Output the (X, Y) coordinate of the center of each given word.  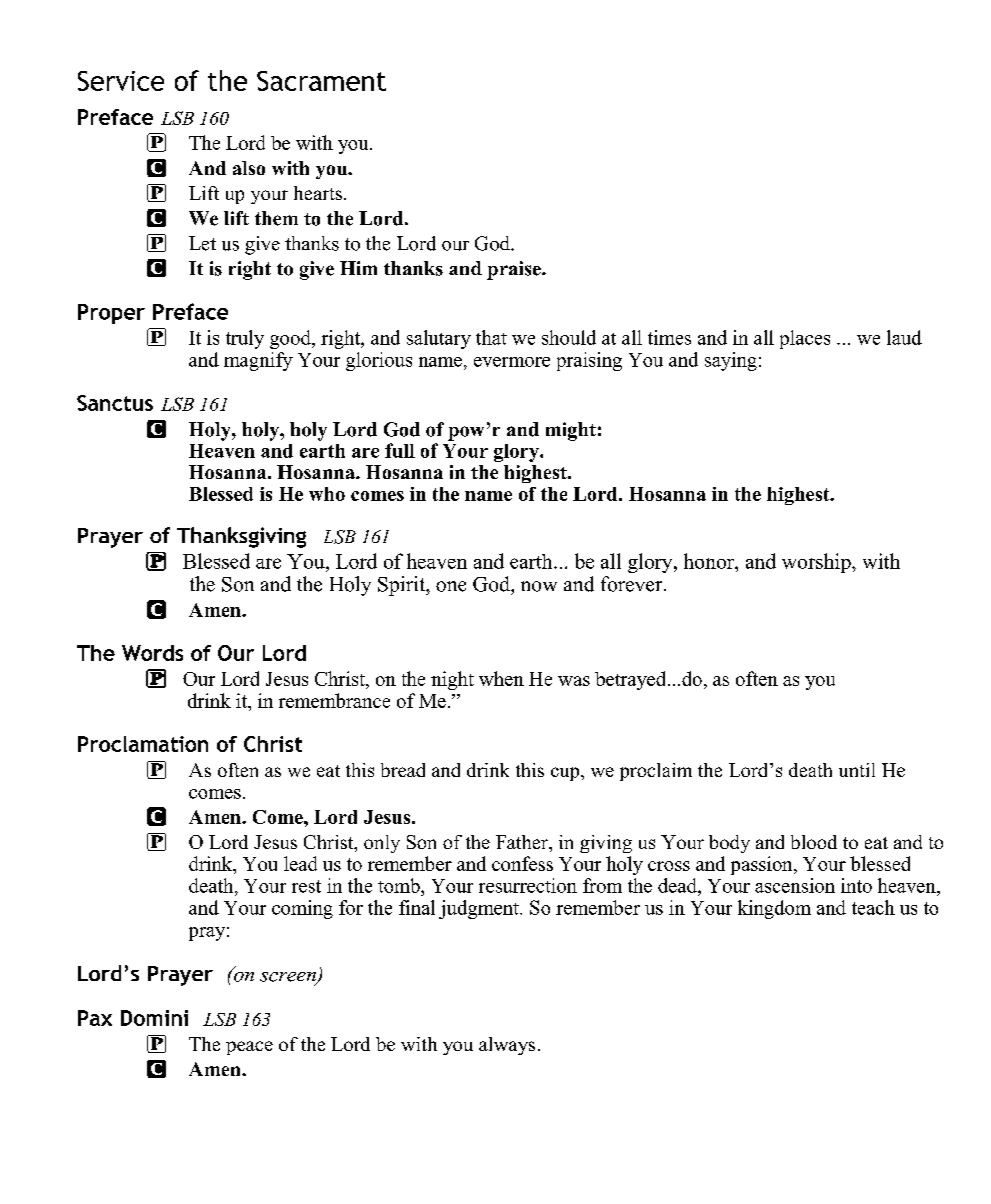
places (805, 339)
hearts (318, 193)
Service (121, 81)
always (507, 1046)
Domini (154, 1018)
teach (873, 907)
